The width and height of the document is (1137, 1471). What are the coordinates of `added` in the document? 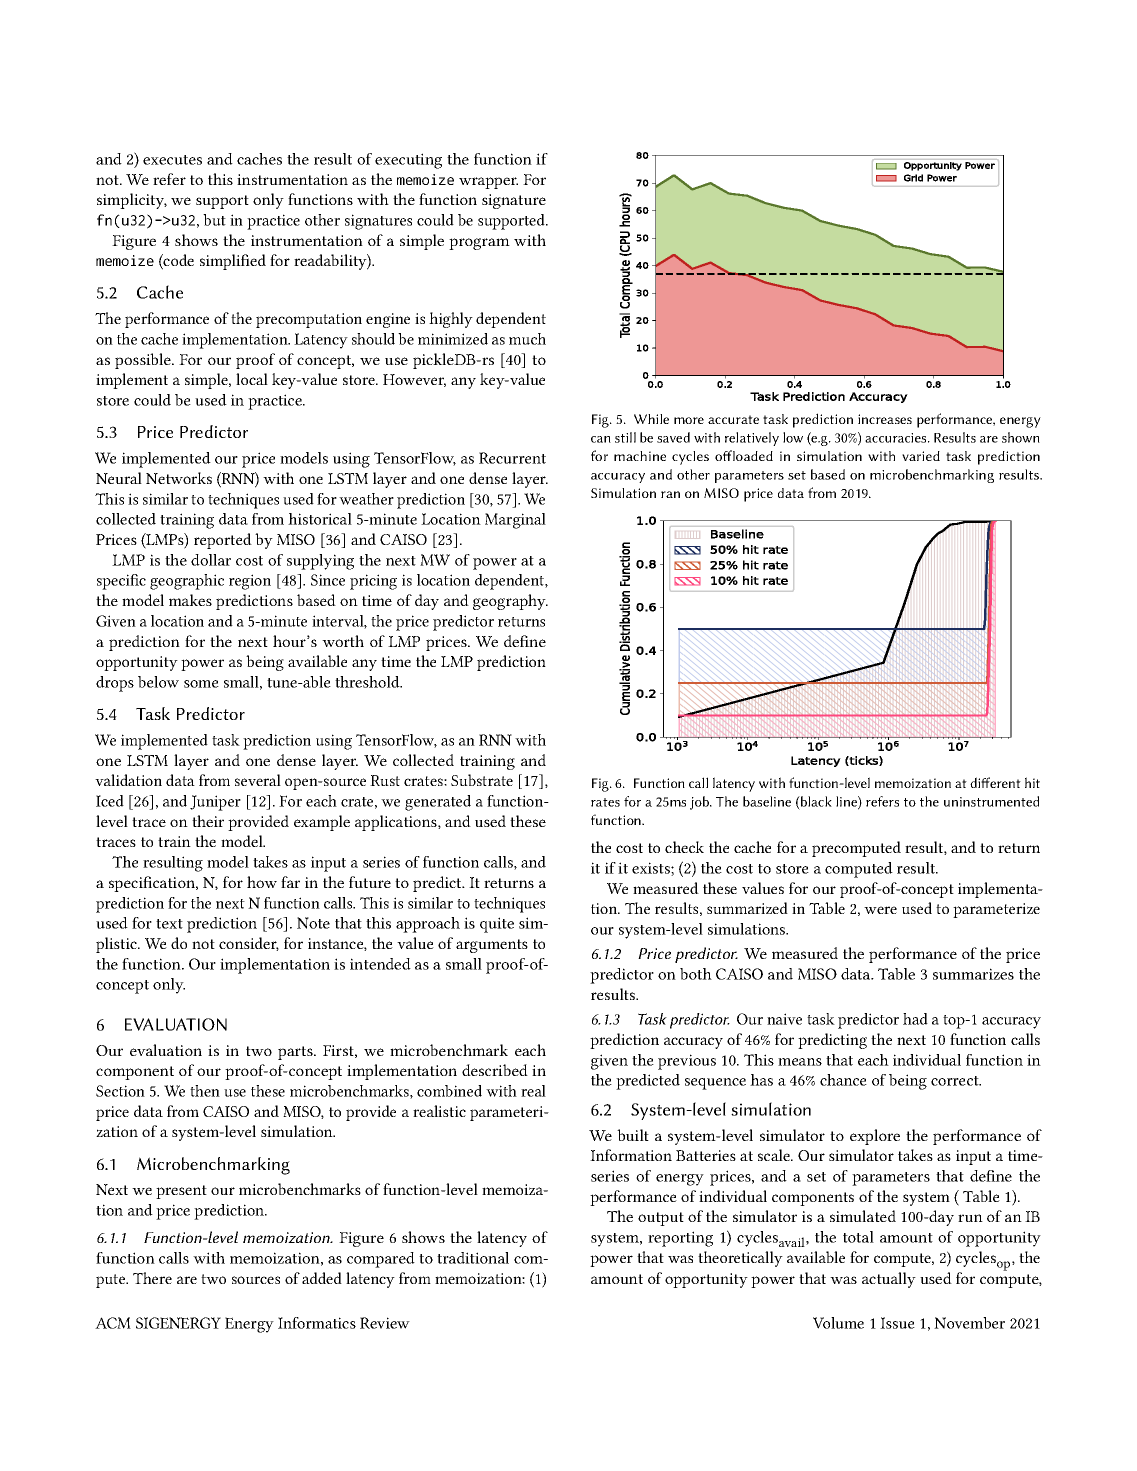 It's located at (322, 1278).
